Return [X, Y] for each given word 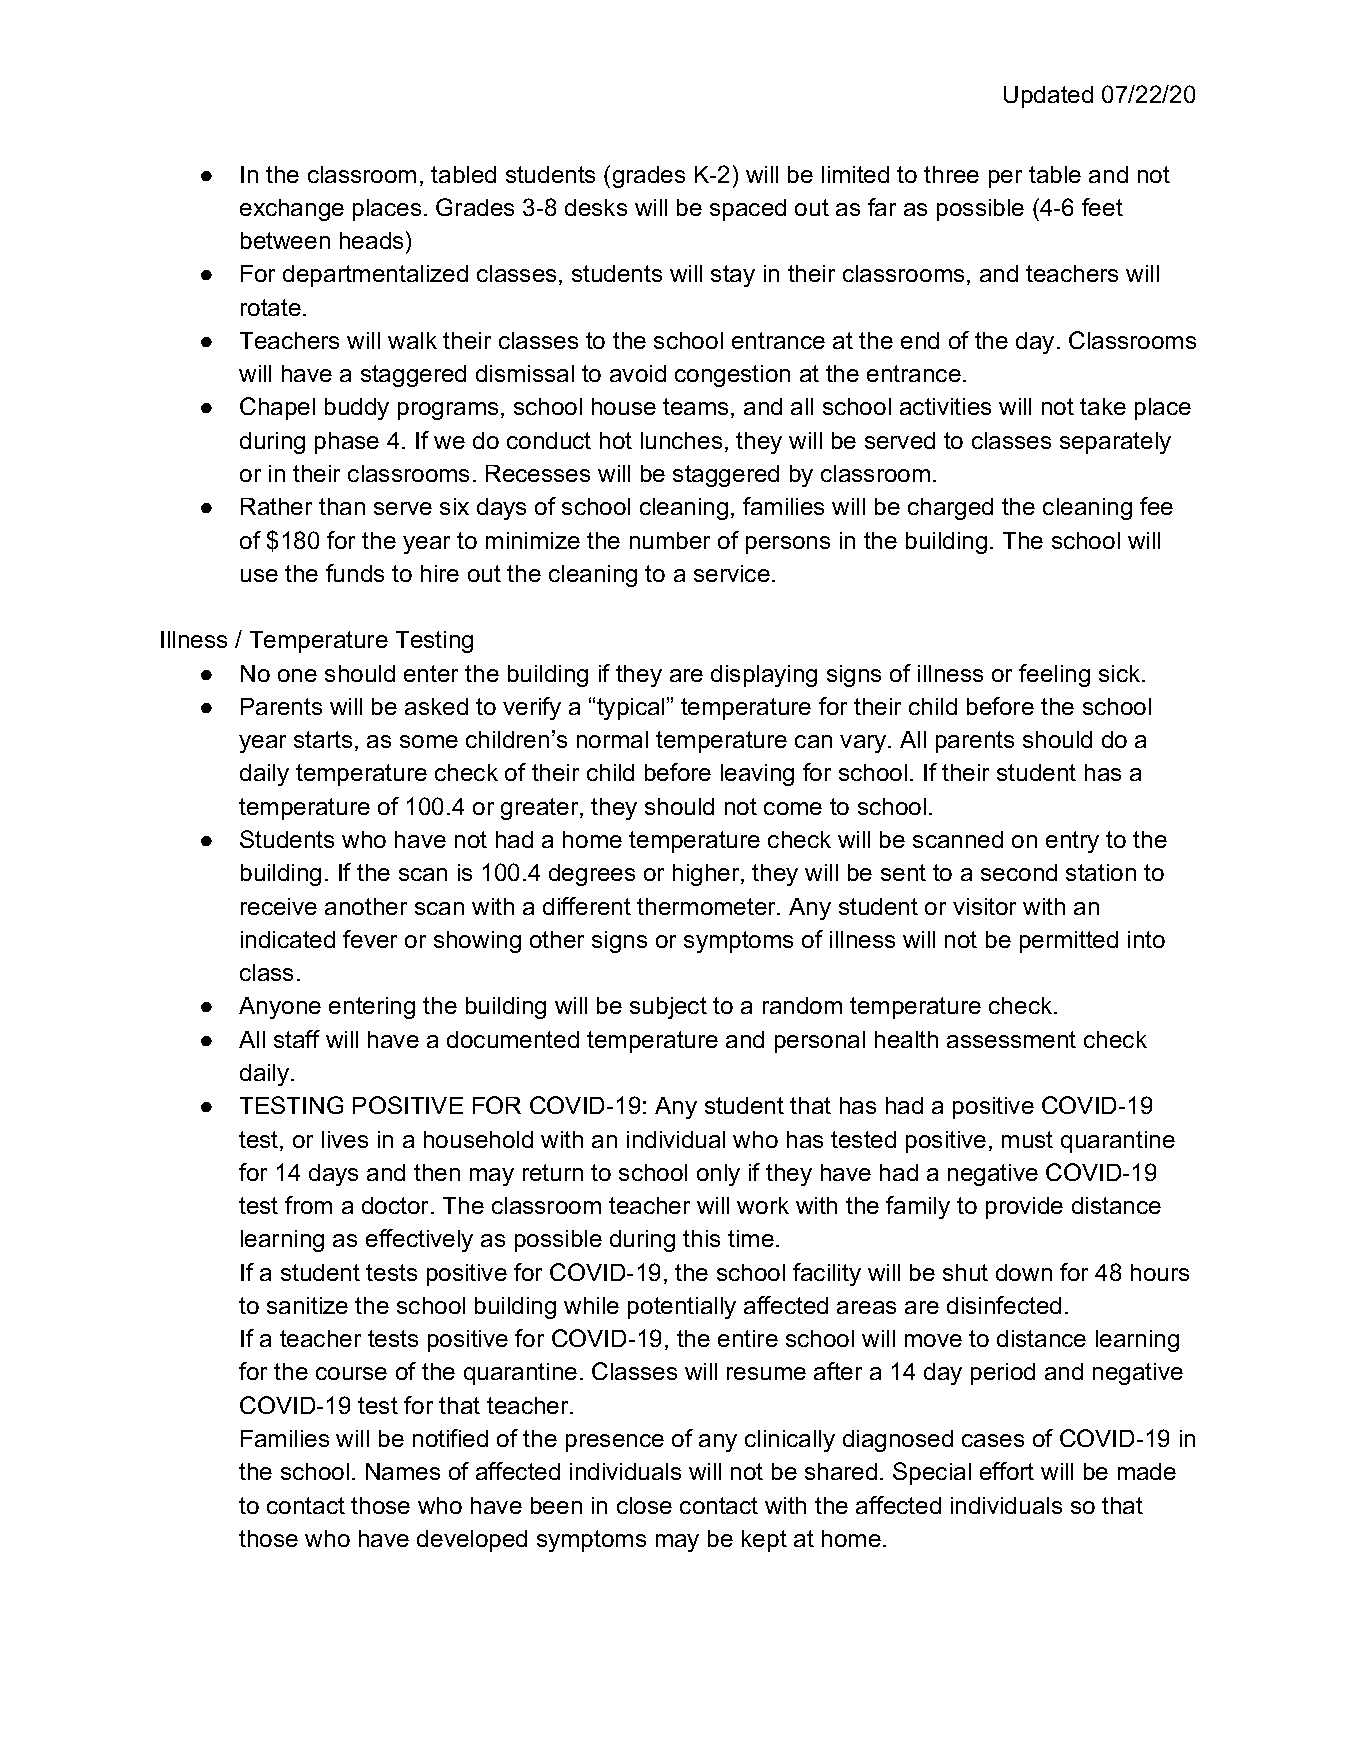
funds [355, 573]
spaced [748, 210]
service [732, 573]
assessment [1011, 1039]
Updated [1048, 97]
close [644, 1505]
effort [1007, 1471]
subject [668, 1008]
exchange [292, 210]
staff [297, 1039]
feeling [1054, 675]
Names [403, 1471]
